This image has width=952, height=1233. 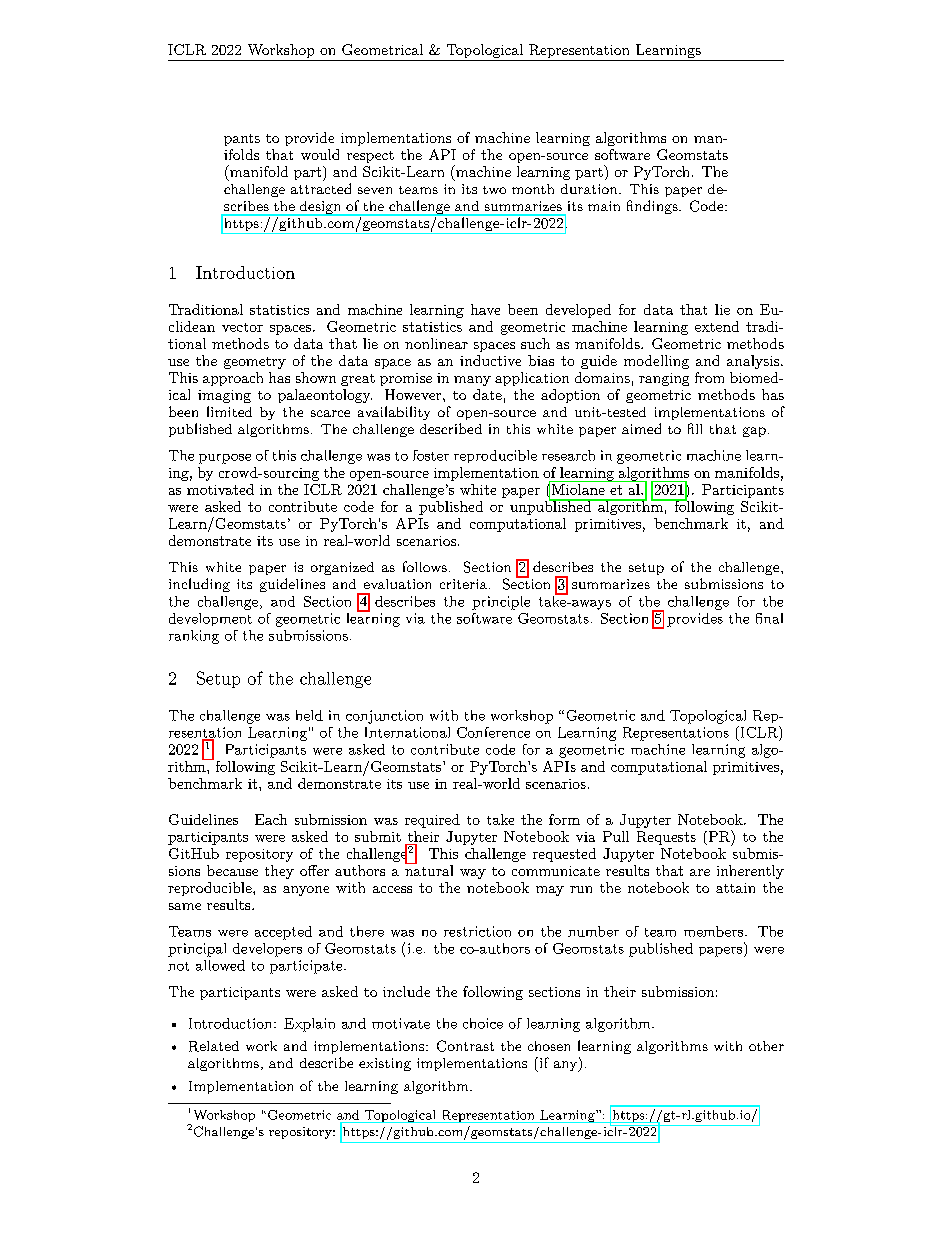 What do you see at coordinates (695, 428) in the image?
I see `fill` at bounding box center [695, 428].
